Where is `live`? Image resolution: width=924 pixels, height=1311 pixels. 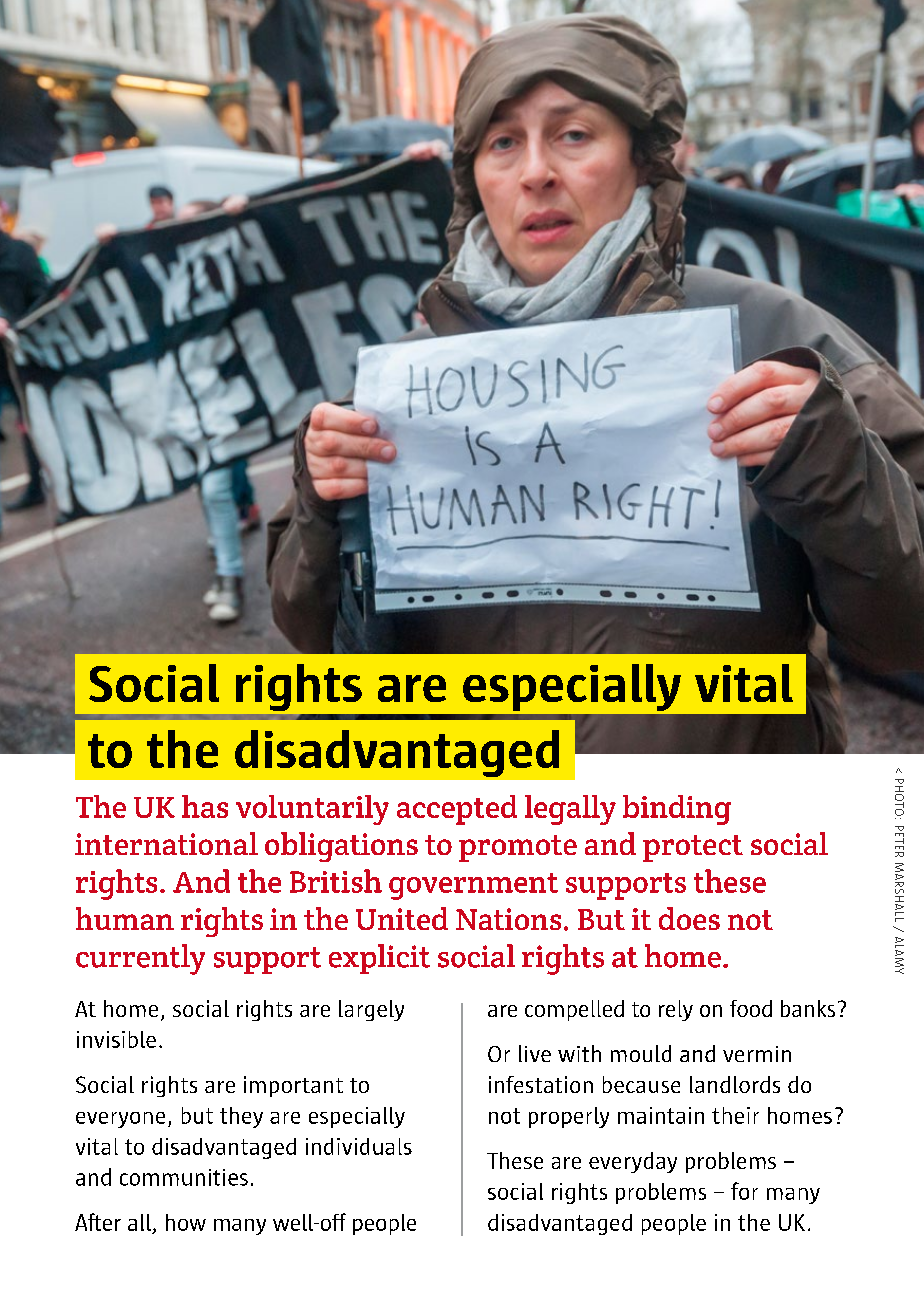
live is located at coordinates (535, 1053).
